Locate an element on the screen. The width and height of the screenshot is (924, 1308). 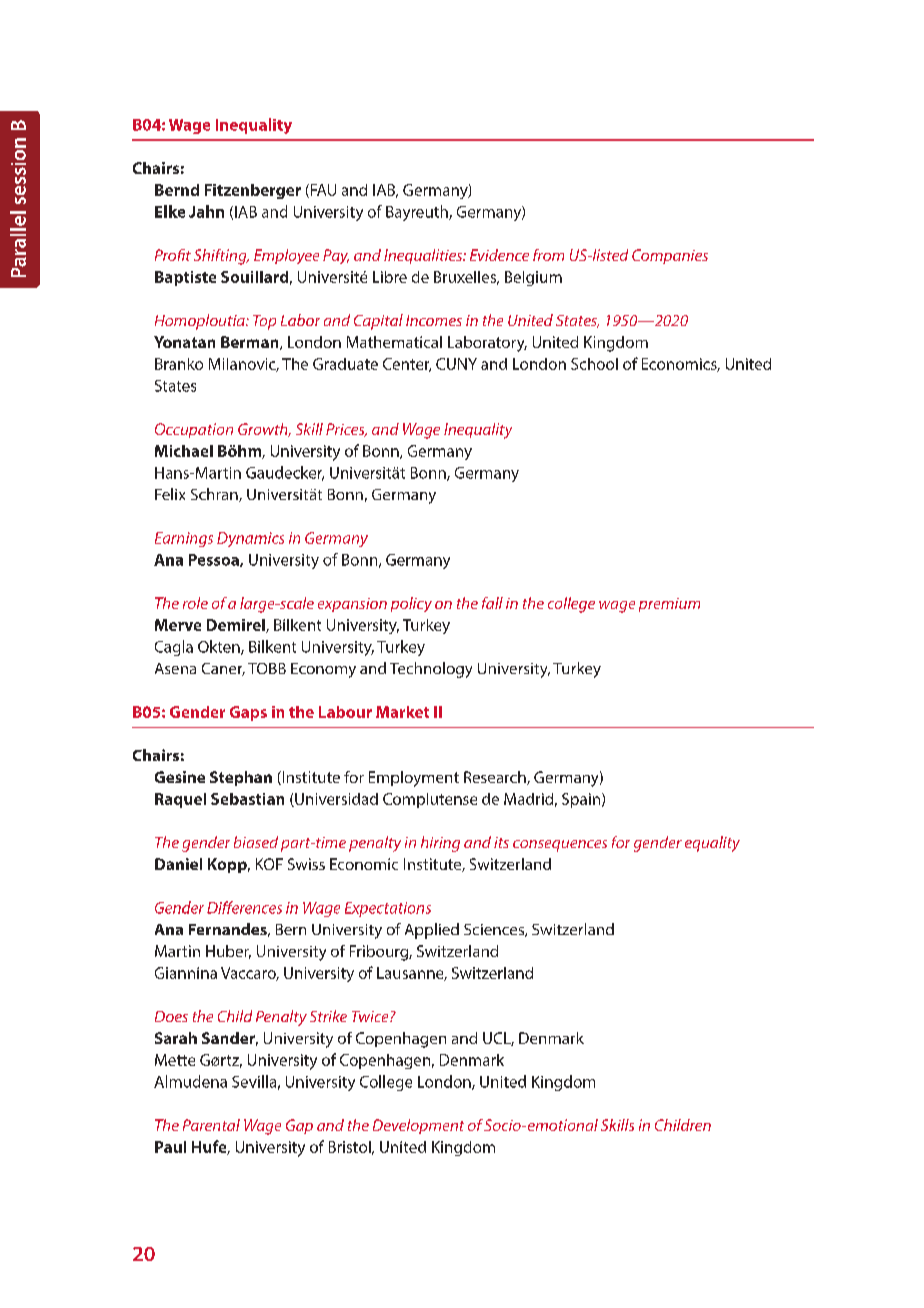
Occupation is located at coordinates (194, 430).
